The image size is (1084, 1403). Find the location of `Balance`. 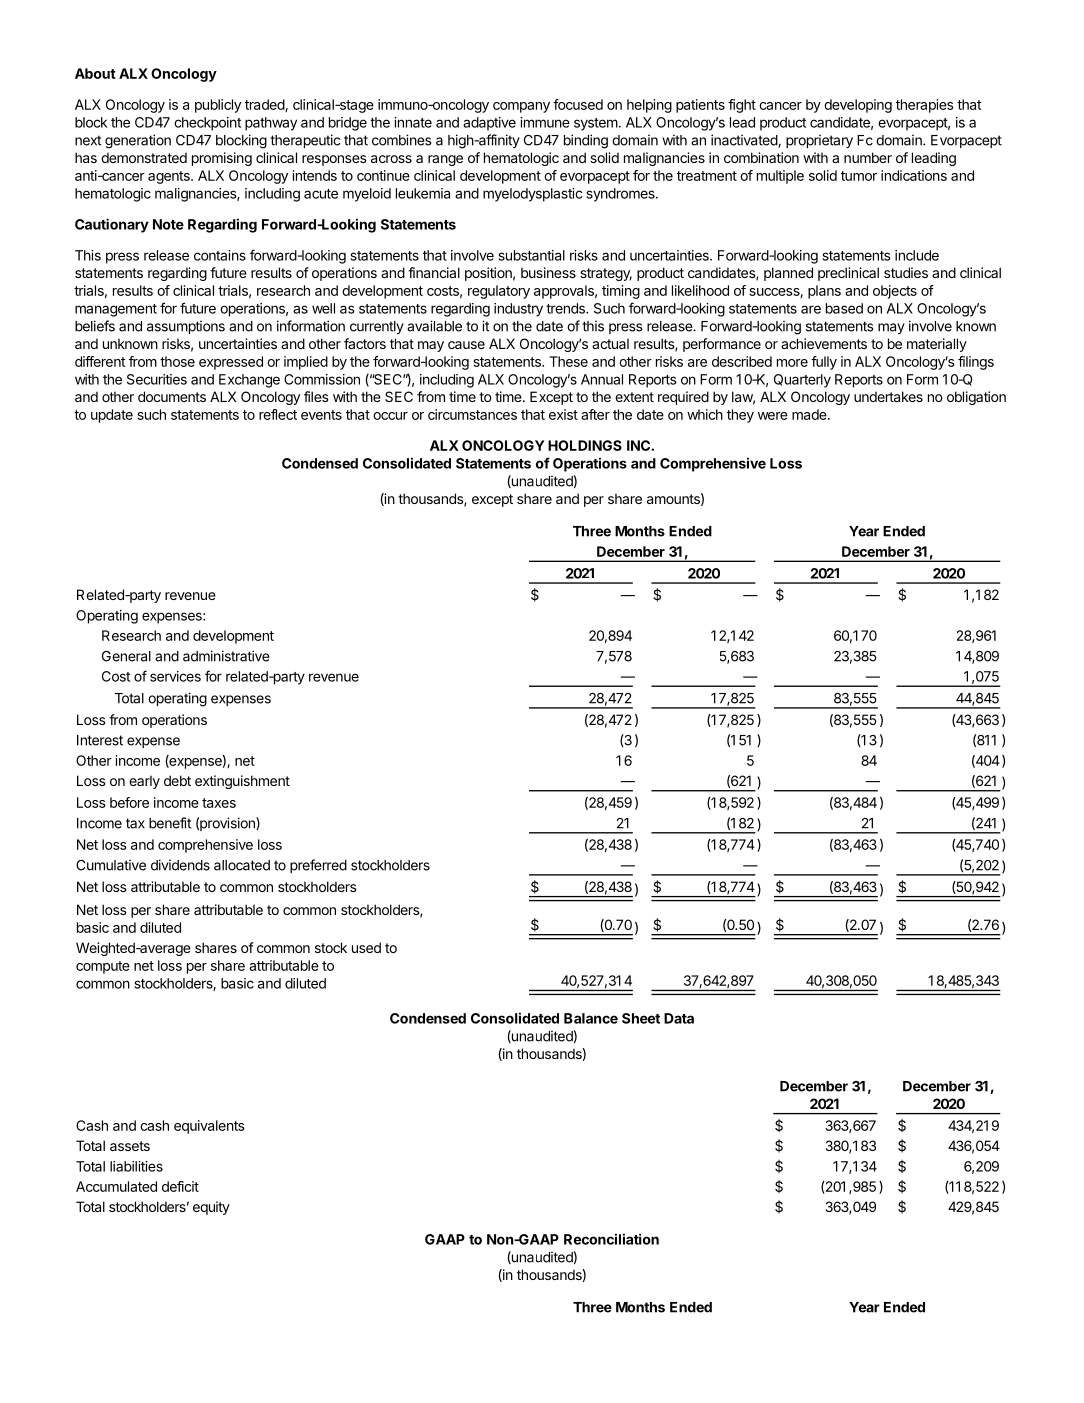

Balance is located at coordinates (591, 1018).
